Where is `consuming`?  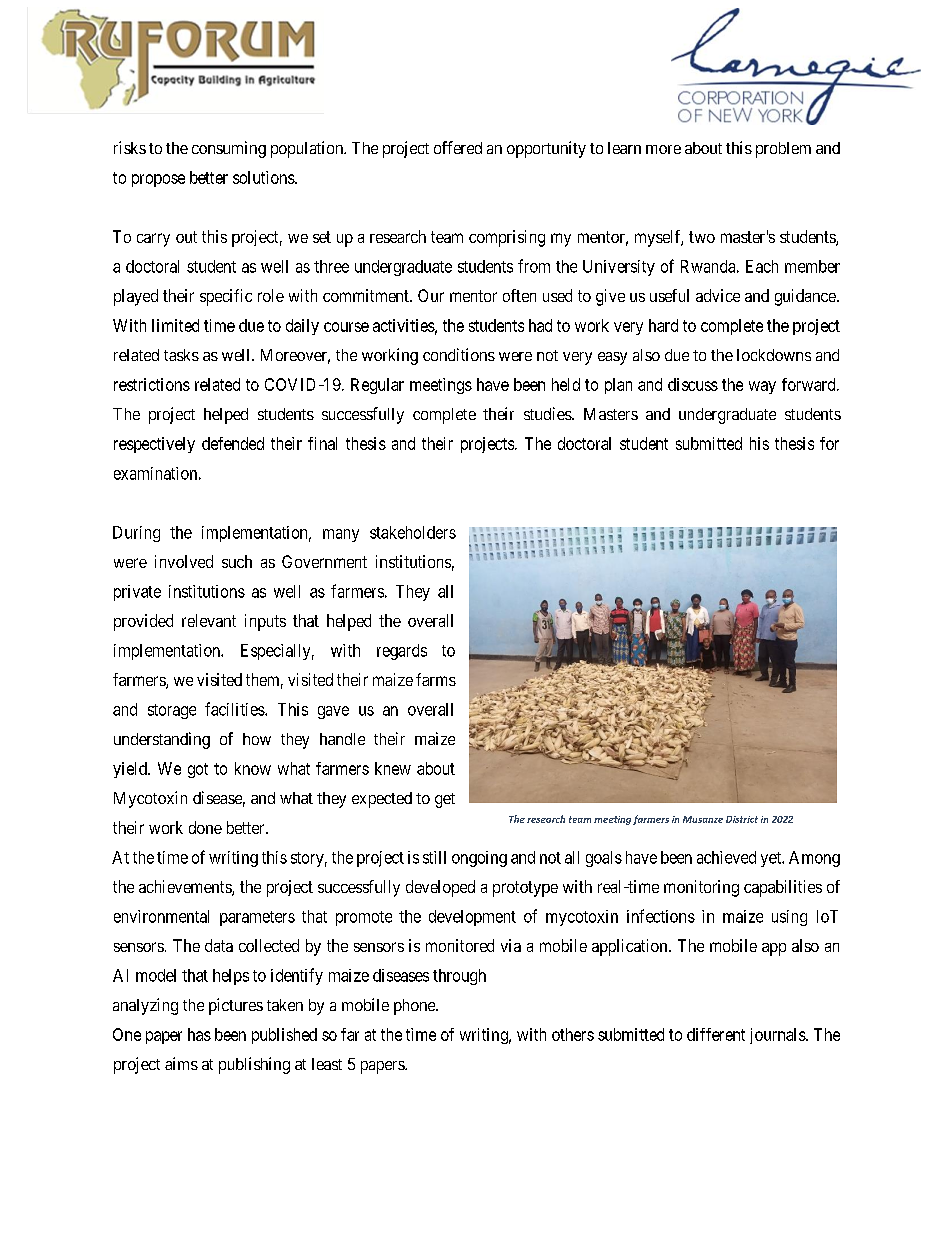 consuming is located at coordinates (229, 149).
